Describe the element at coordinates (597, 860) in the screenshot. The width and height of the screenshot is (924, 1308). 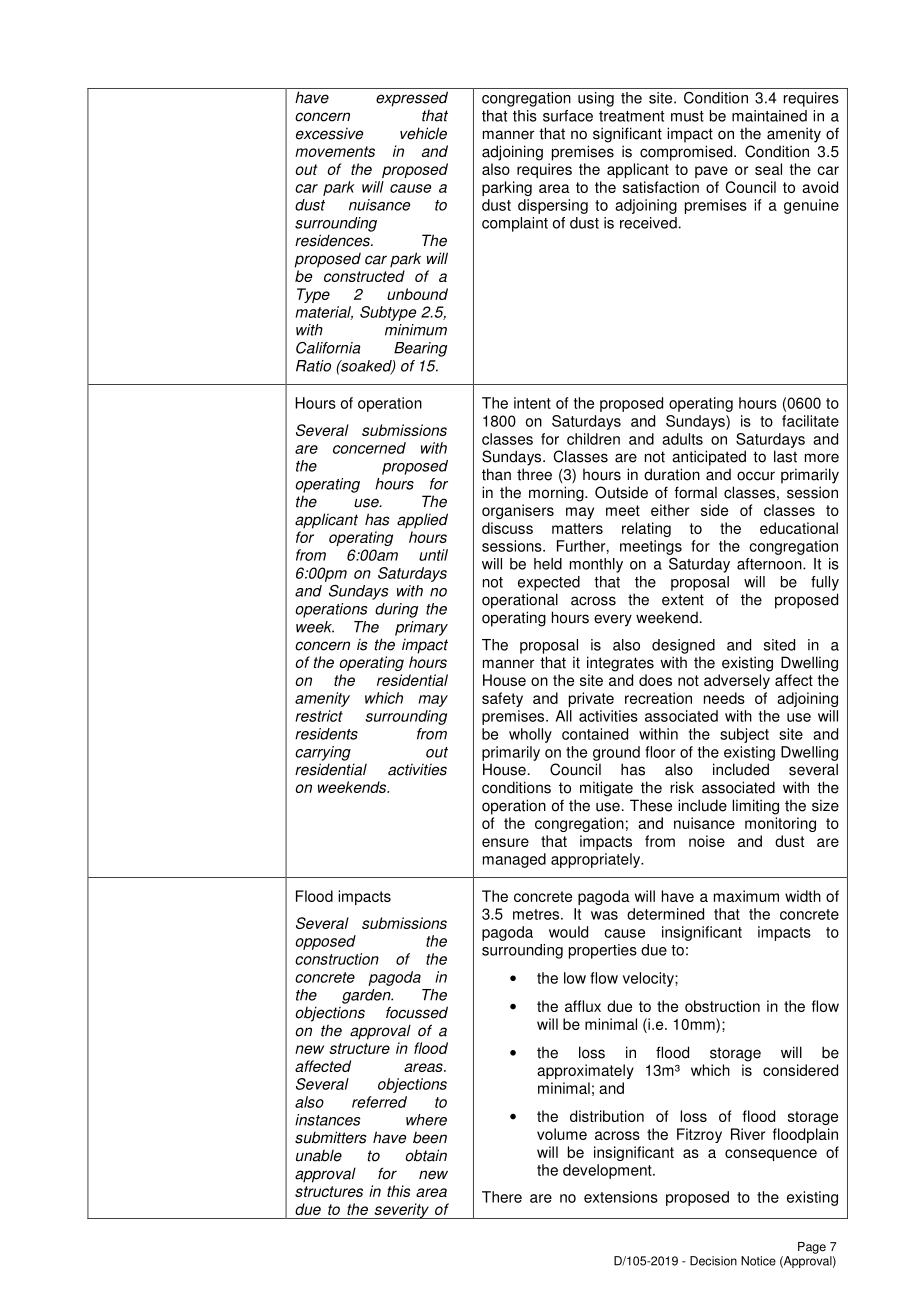
I see `appropriately` at that location.
